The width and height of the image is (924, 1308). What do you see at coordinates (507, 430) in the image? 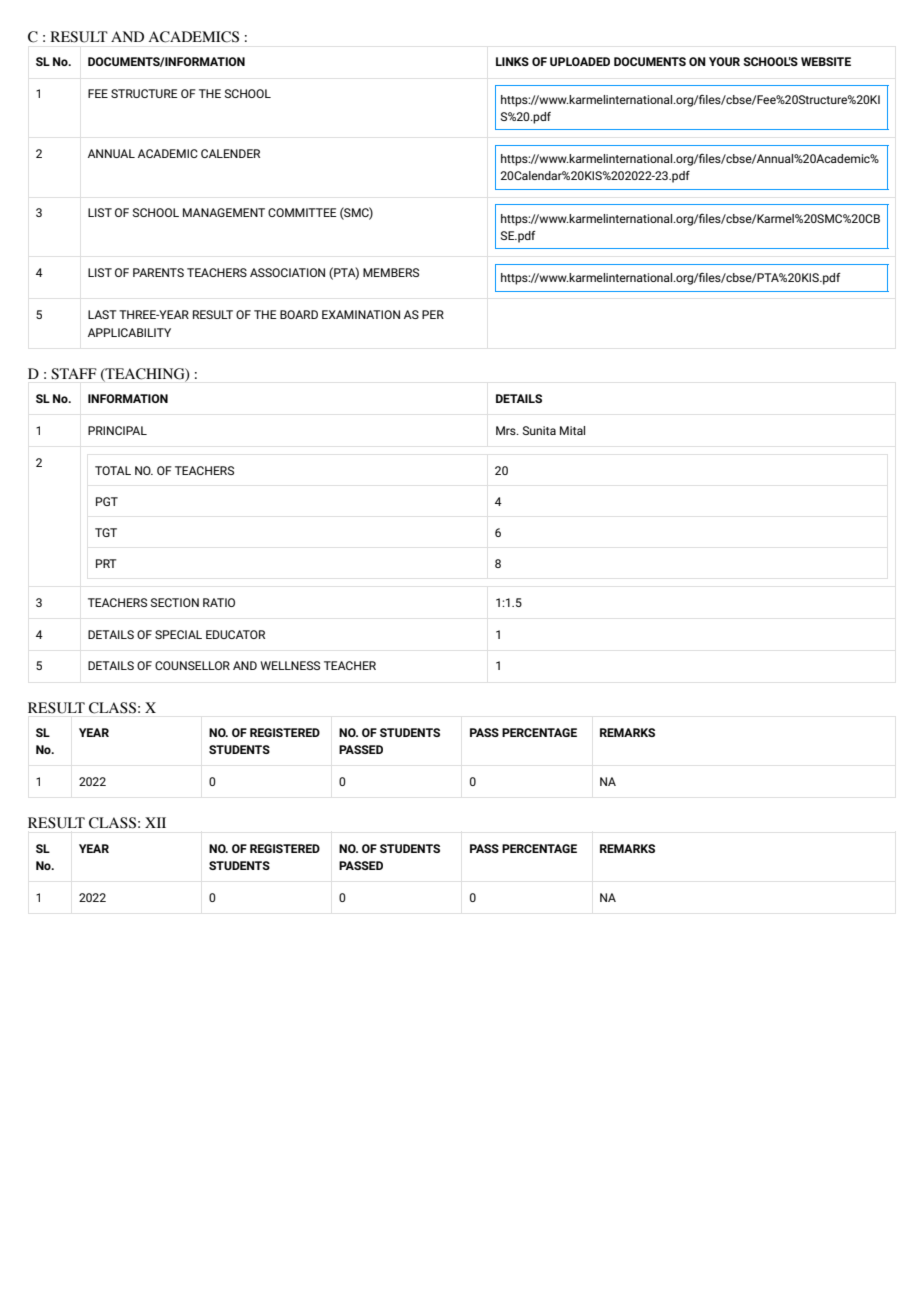
I see `Mrs` at bounding box center [507, 430].
